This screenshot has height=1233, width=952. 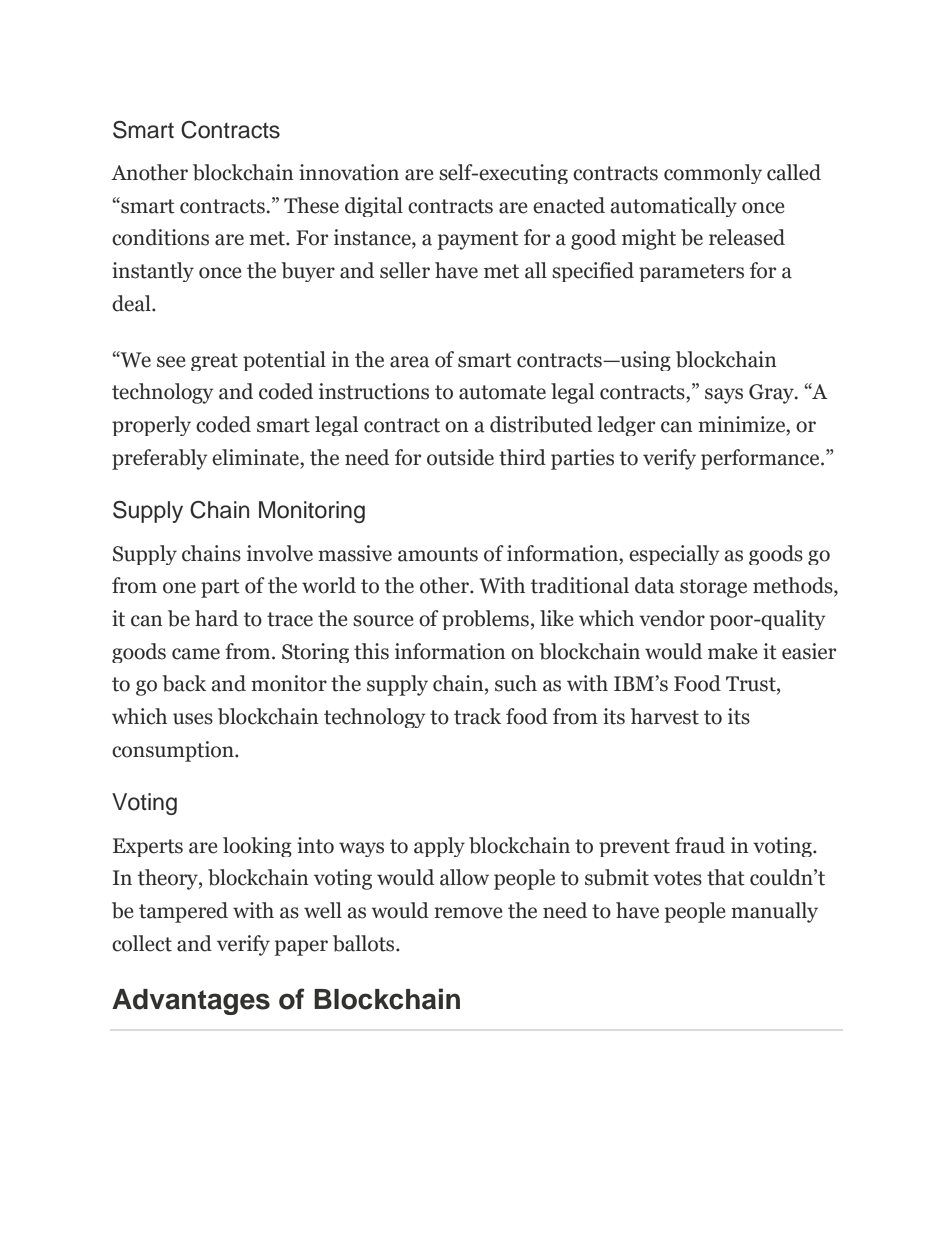 What do you see at coordinates (761, 459) in the screenshot?
I see `performance` at bounding box center [761, 459].
